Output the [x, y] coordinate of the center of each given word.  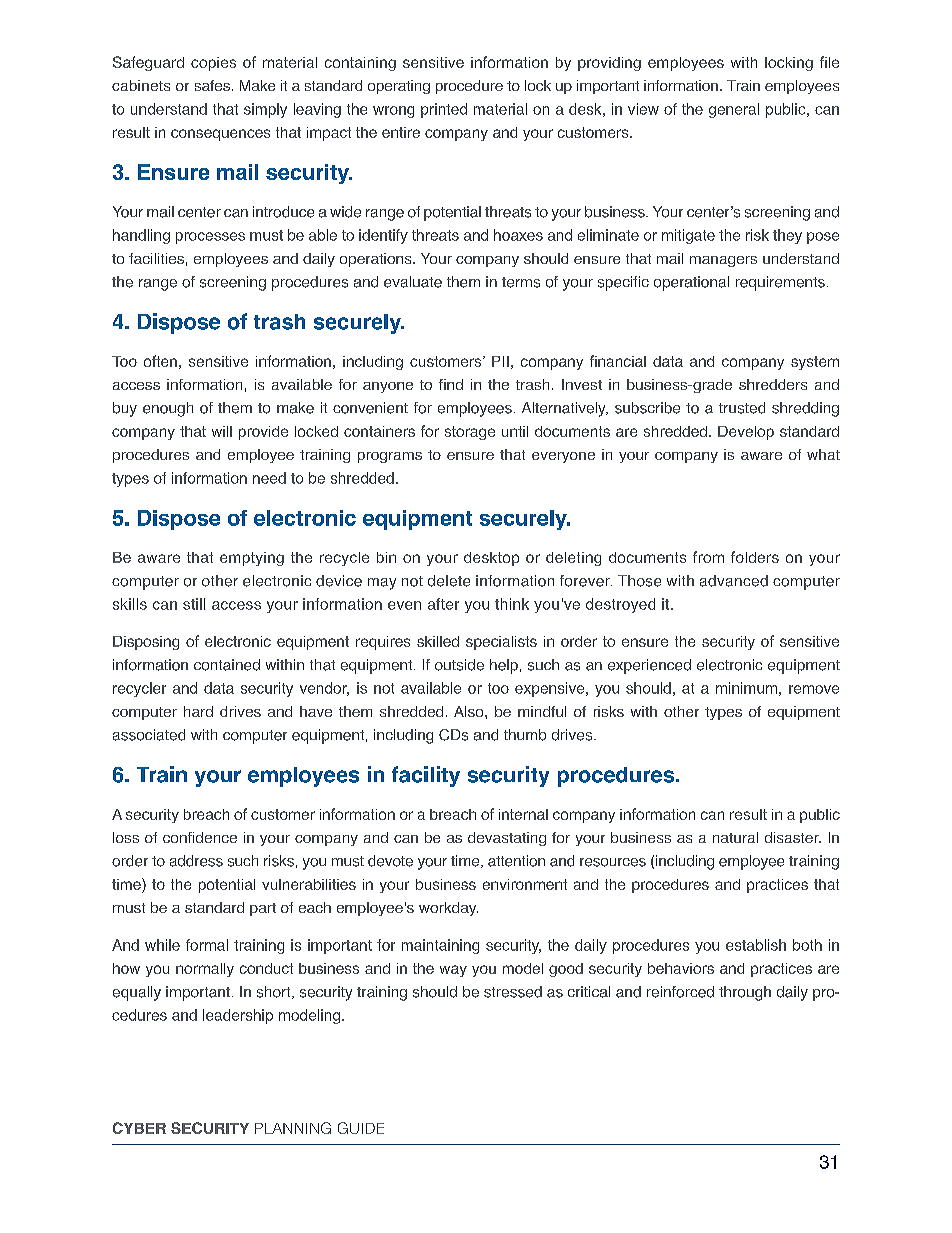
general [734, 110]
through [745, 993]
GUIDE [361, 1128]
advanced [734, 581]
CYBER [139, 1128]
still [194, 604]
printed [444, 110]
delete [449, 581]
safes [212, 85]
